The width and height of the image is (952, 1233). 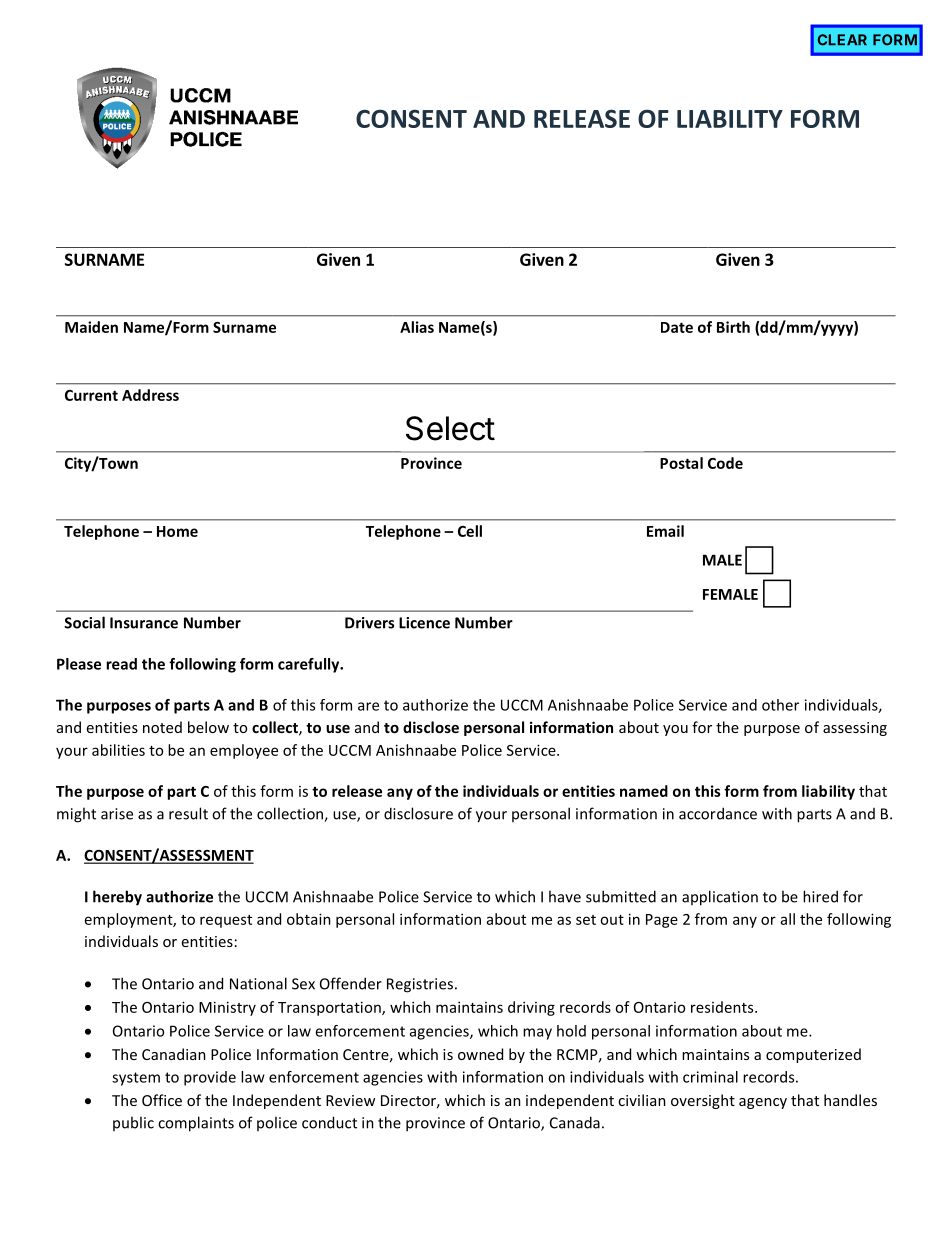 What do you see at coordinates (480, 1054) in the image?
I see `owned` at bounding box center [480, 1054].
